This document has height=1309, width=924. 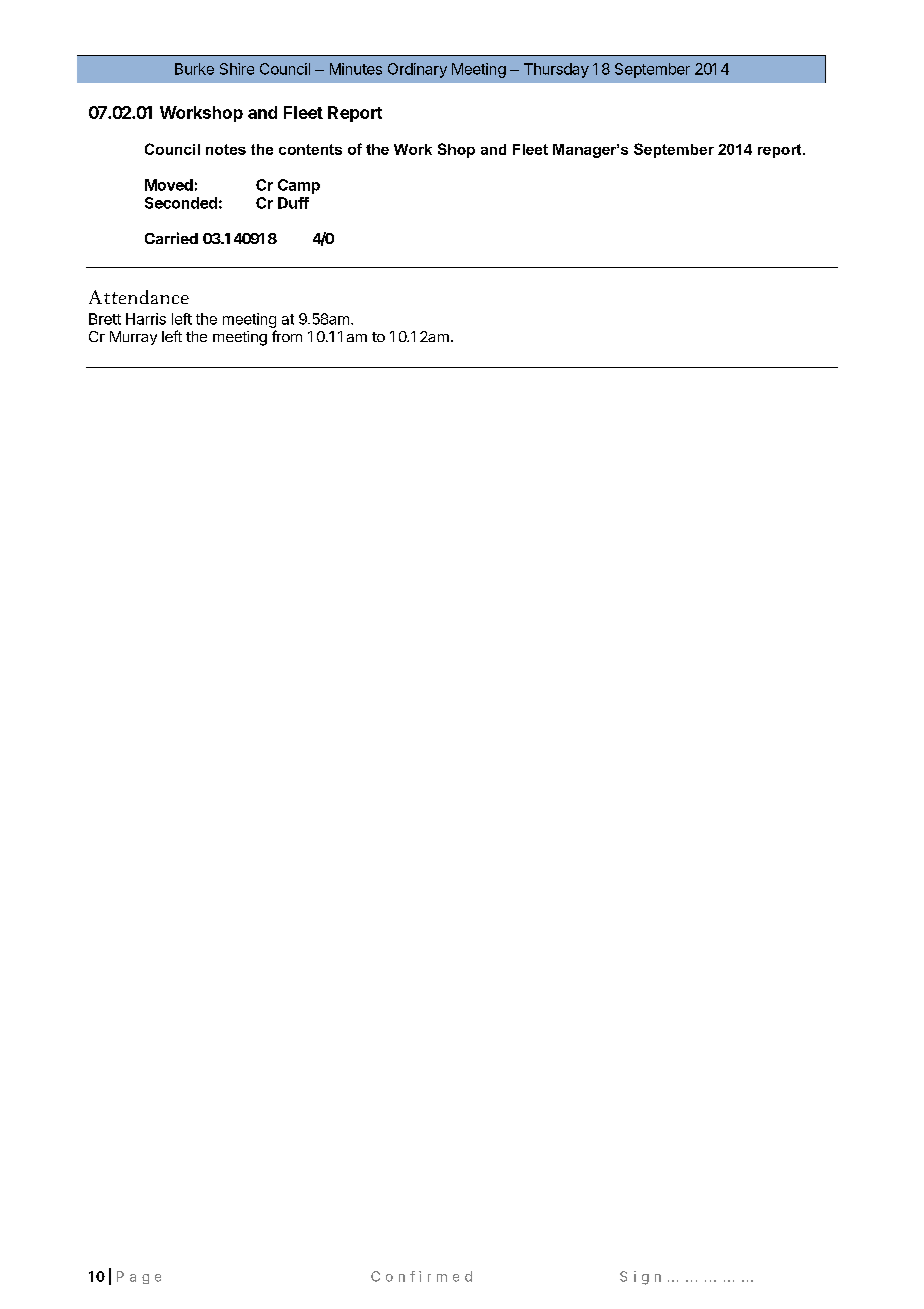 I want to click on Harris, so click(x=146, y=319).
